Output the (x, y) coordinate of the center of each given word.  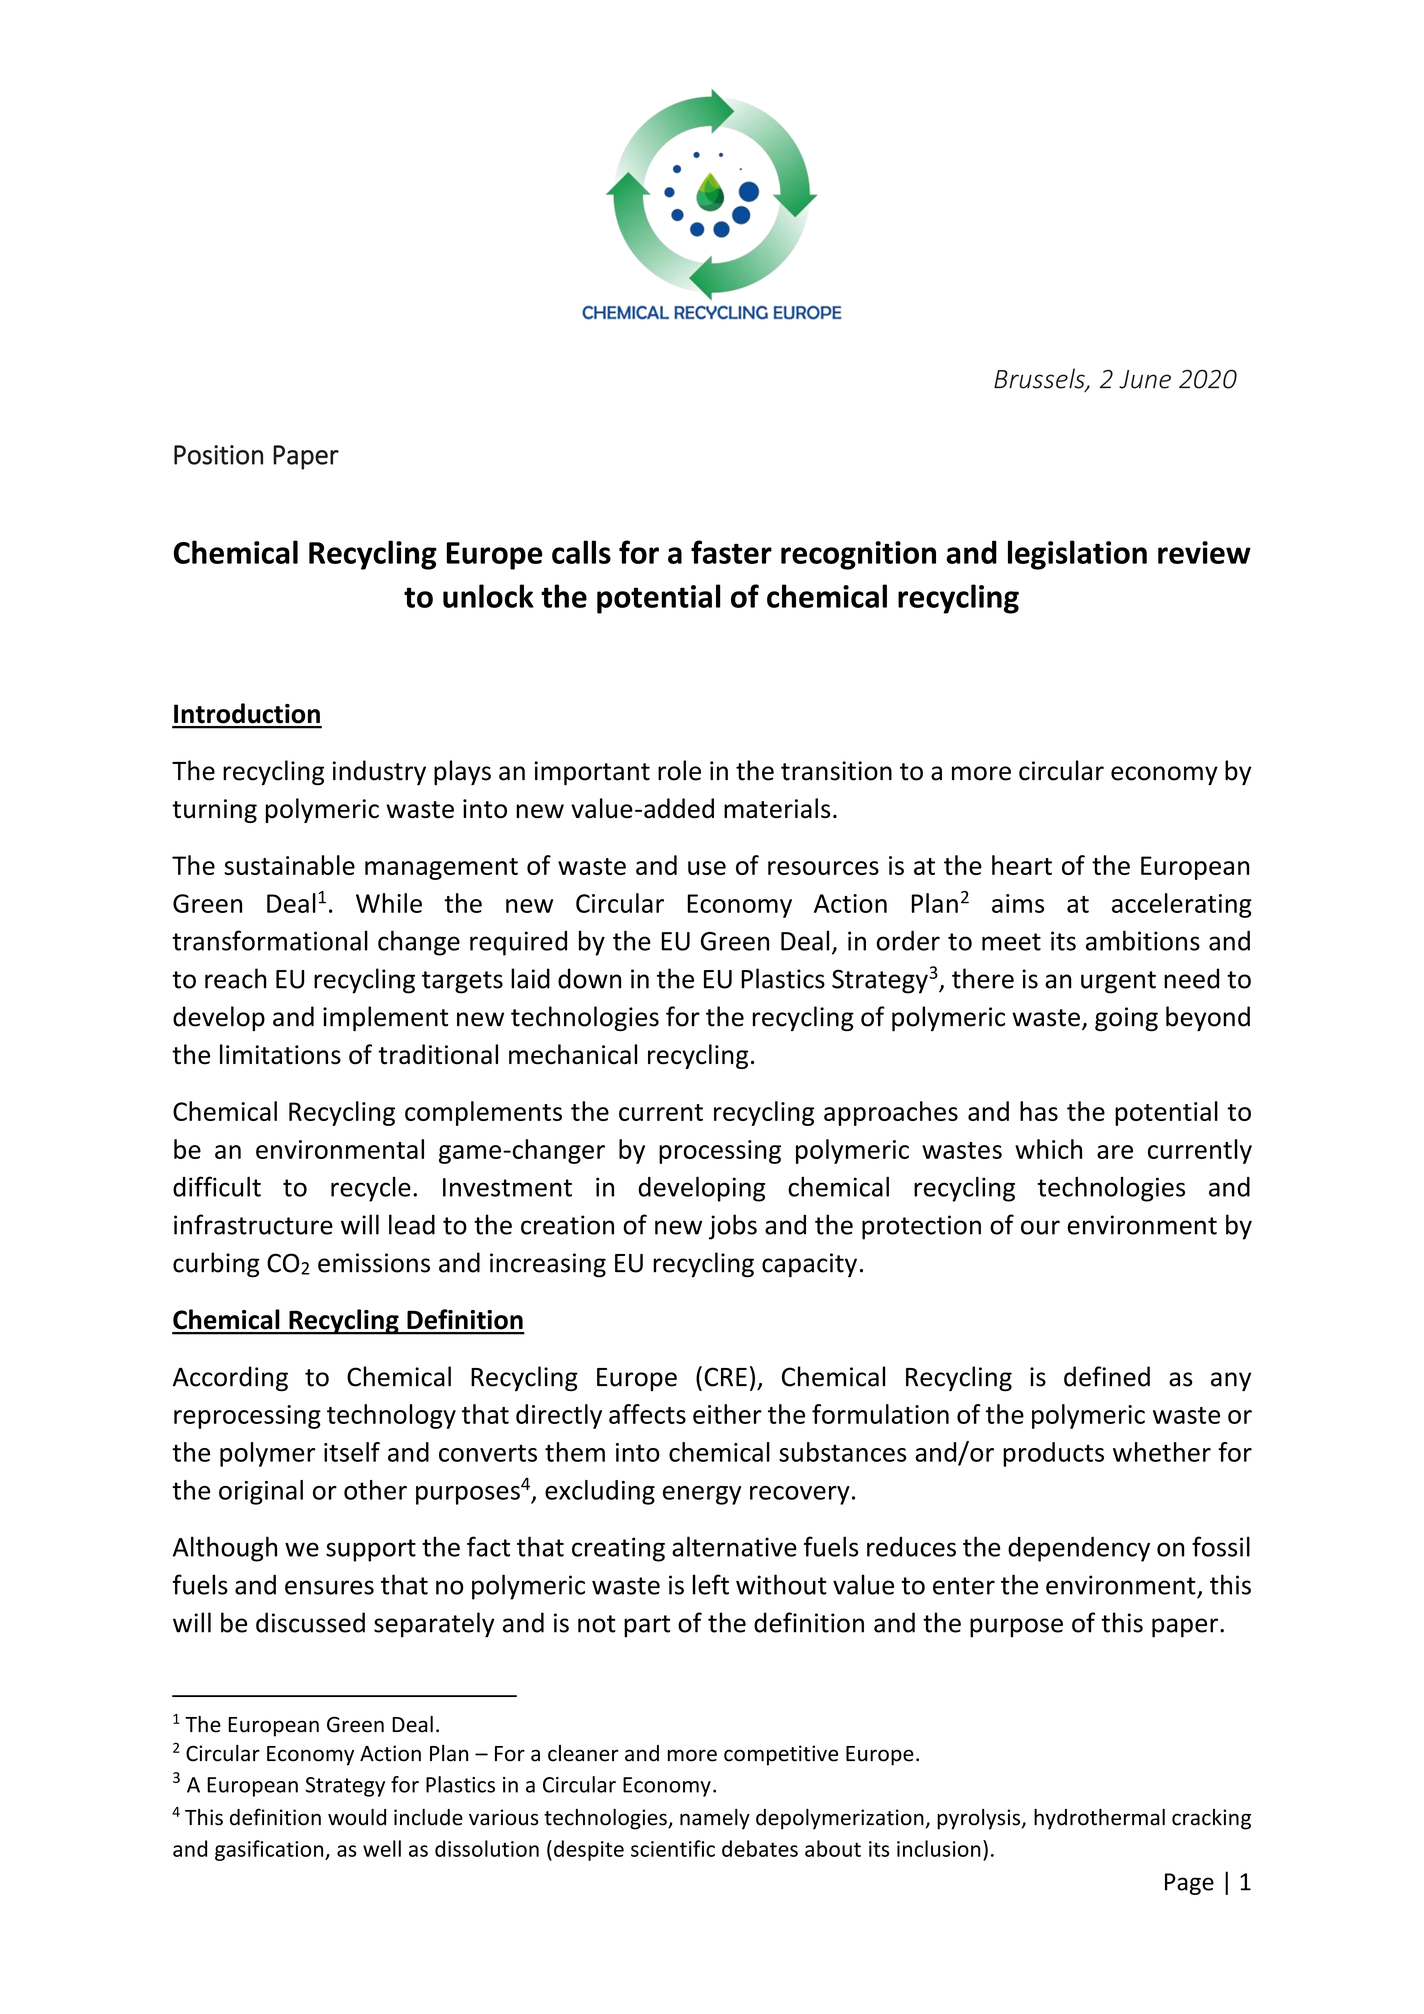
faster (731, 552)
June (1145, 379)
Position (218, 455)
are (1115, 1152)
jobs (733, 1227)
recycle (371, 1189)
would (357, 1817)
